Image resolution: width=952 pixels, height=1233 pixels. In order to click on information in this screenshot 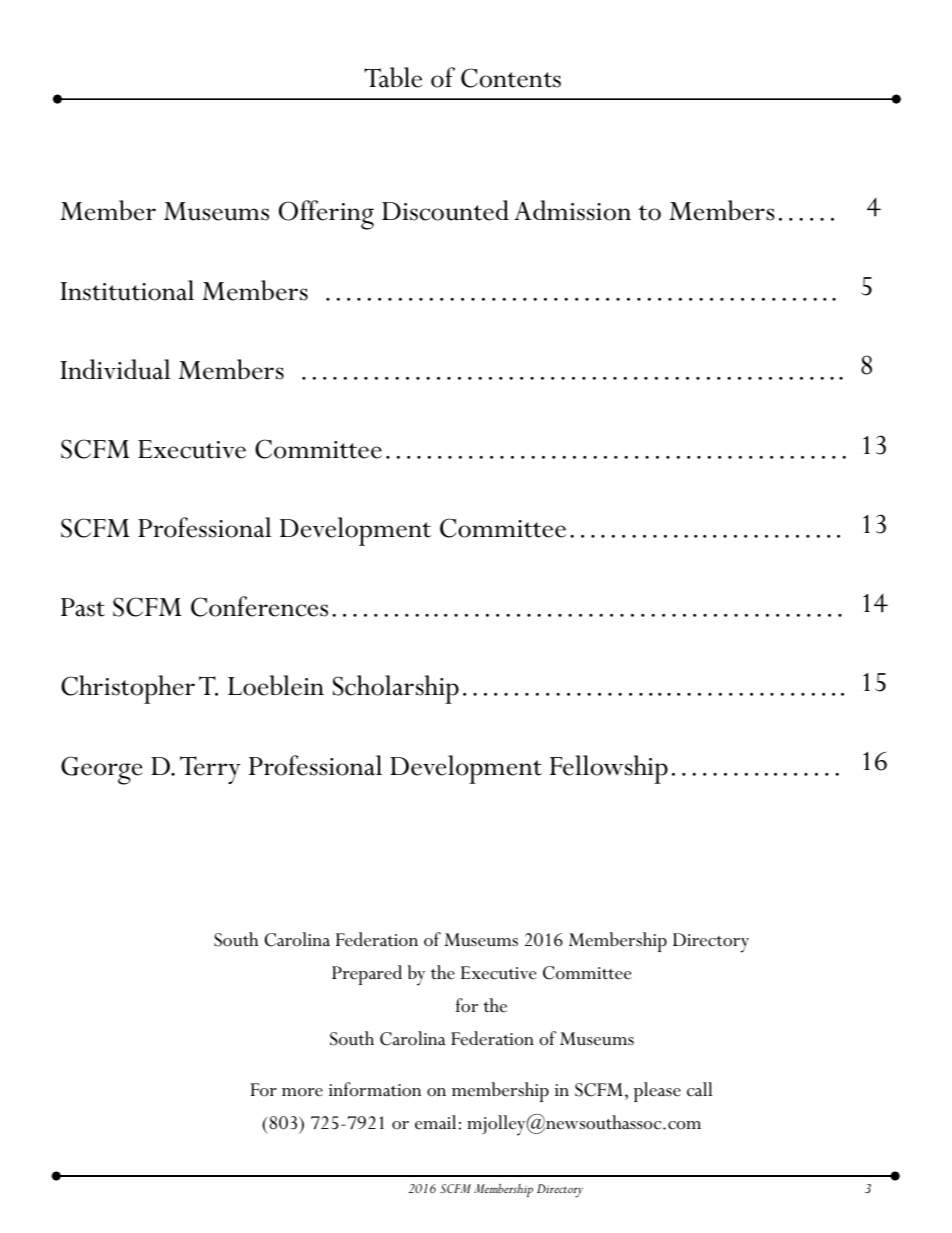, I will do `click(375, 1089)`.
